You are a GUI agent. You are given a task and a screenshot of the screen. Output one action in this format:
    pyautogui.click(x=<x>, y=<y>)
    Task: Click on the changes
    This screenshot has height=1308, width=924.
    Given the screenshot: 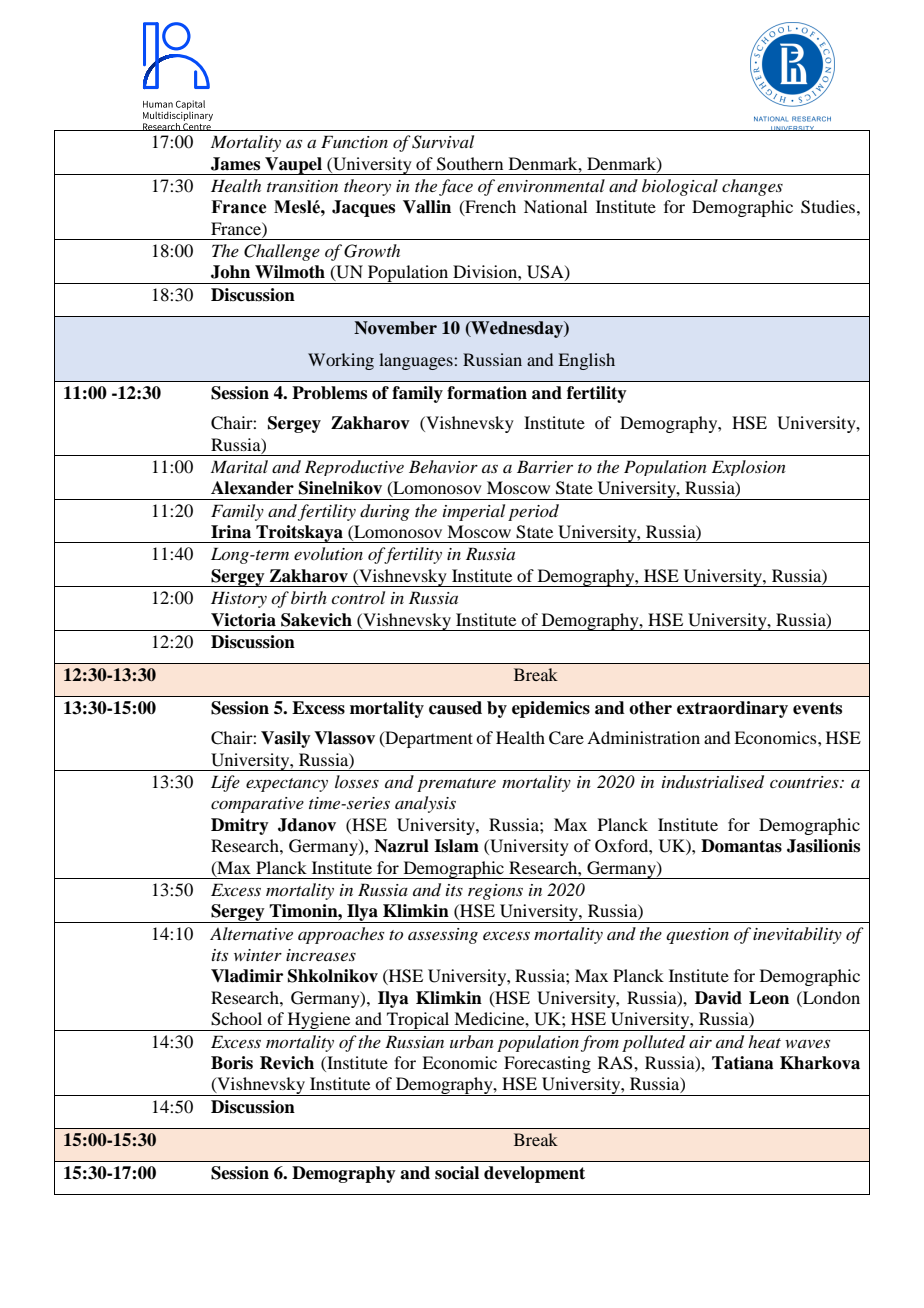 What is the action you would take?
    pyautogui.click(x=752, y=187)
